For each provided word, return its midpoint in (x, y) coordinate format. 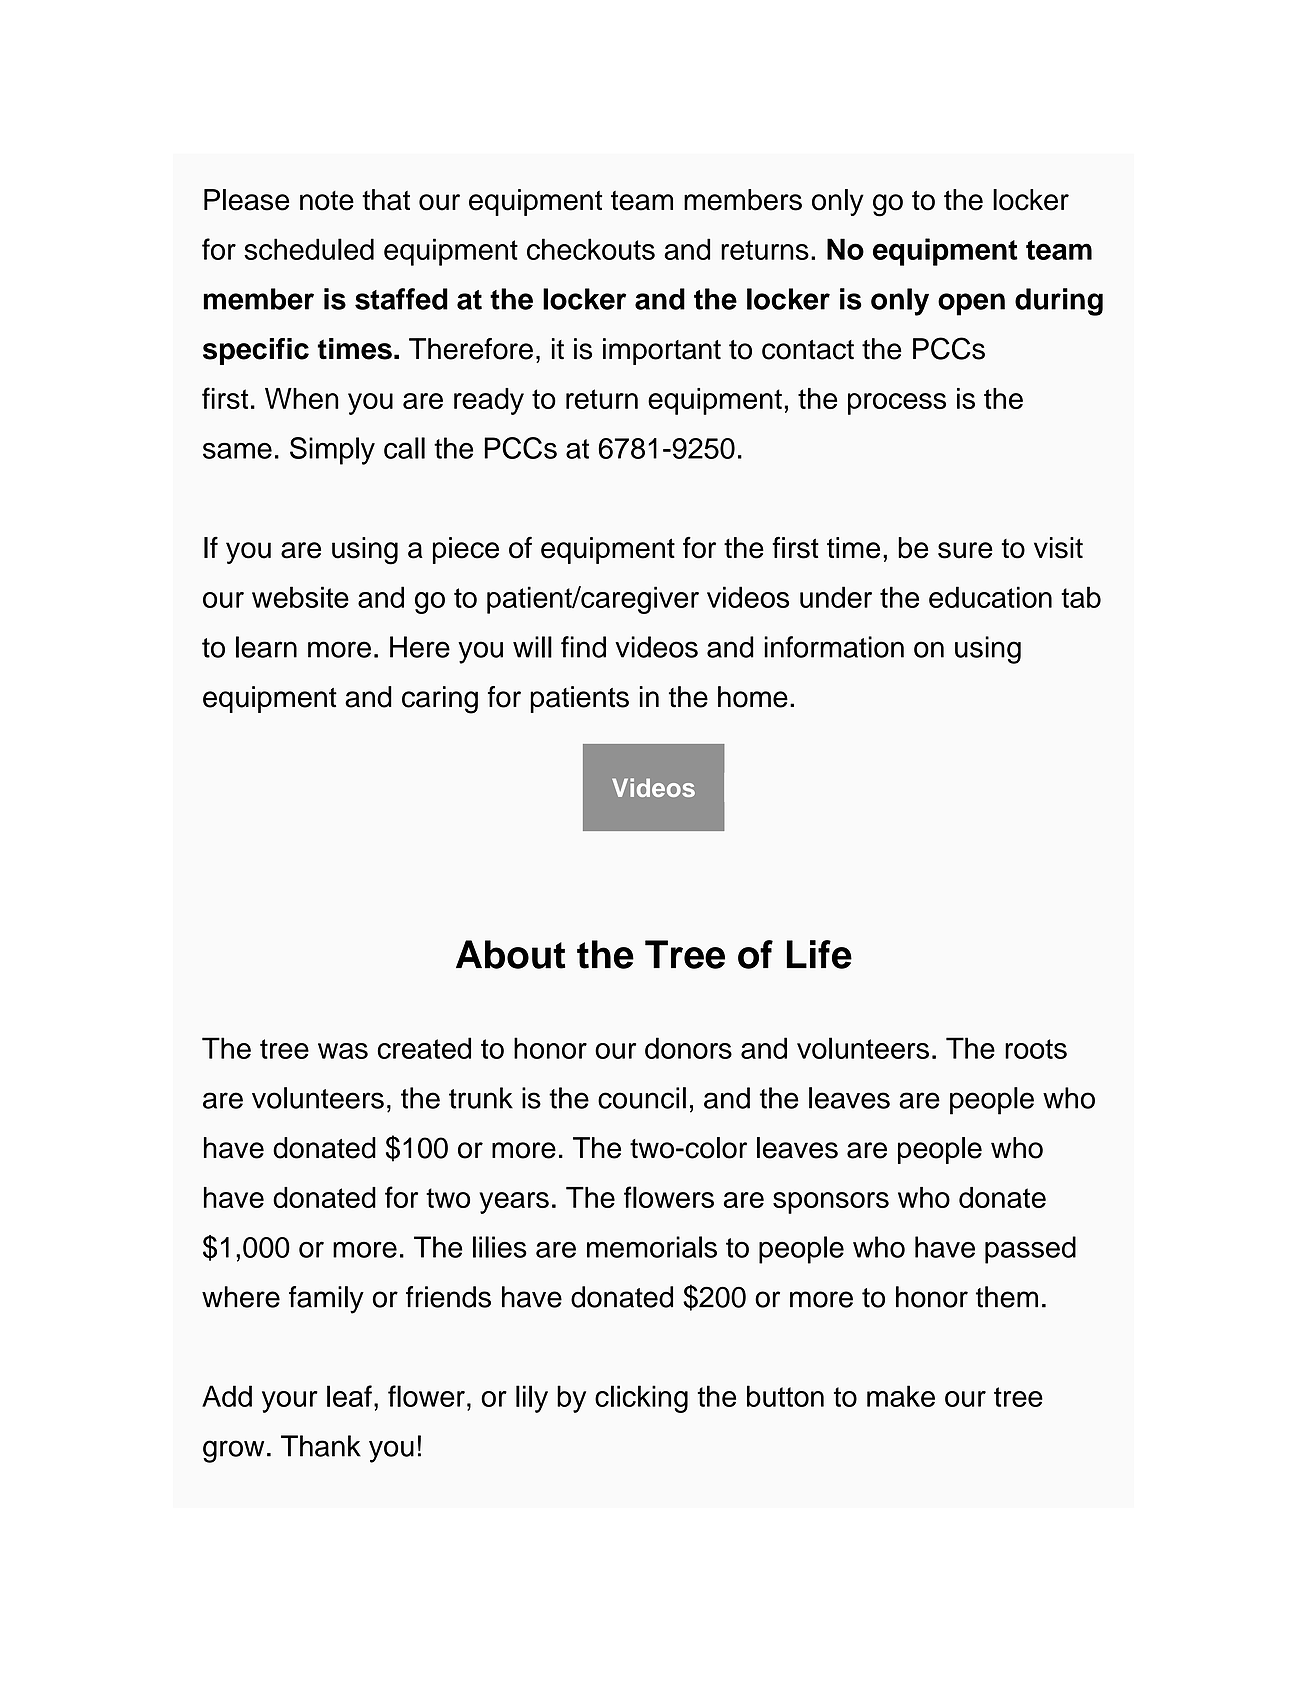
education (990, 597)
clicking (641, 1399)
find (583, 647)
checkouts (591, 249)
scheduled (309, 249)
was (343, 1051)
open (971, 304)
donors (688, 1048)
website (300, 597)
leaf (349, 1396)
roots (1036, 1049)
